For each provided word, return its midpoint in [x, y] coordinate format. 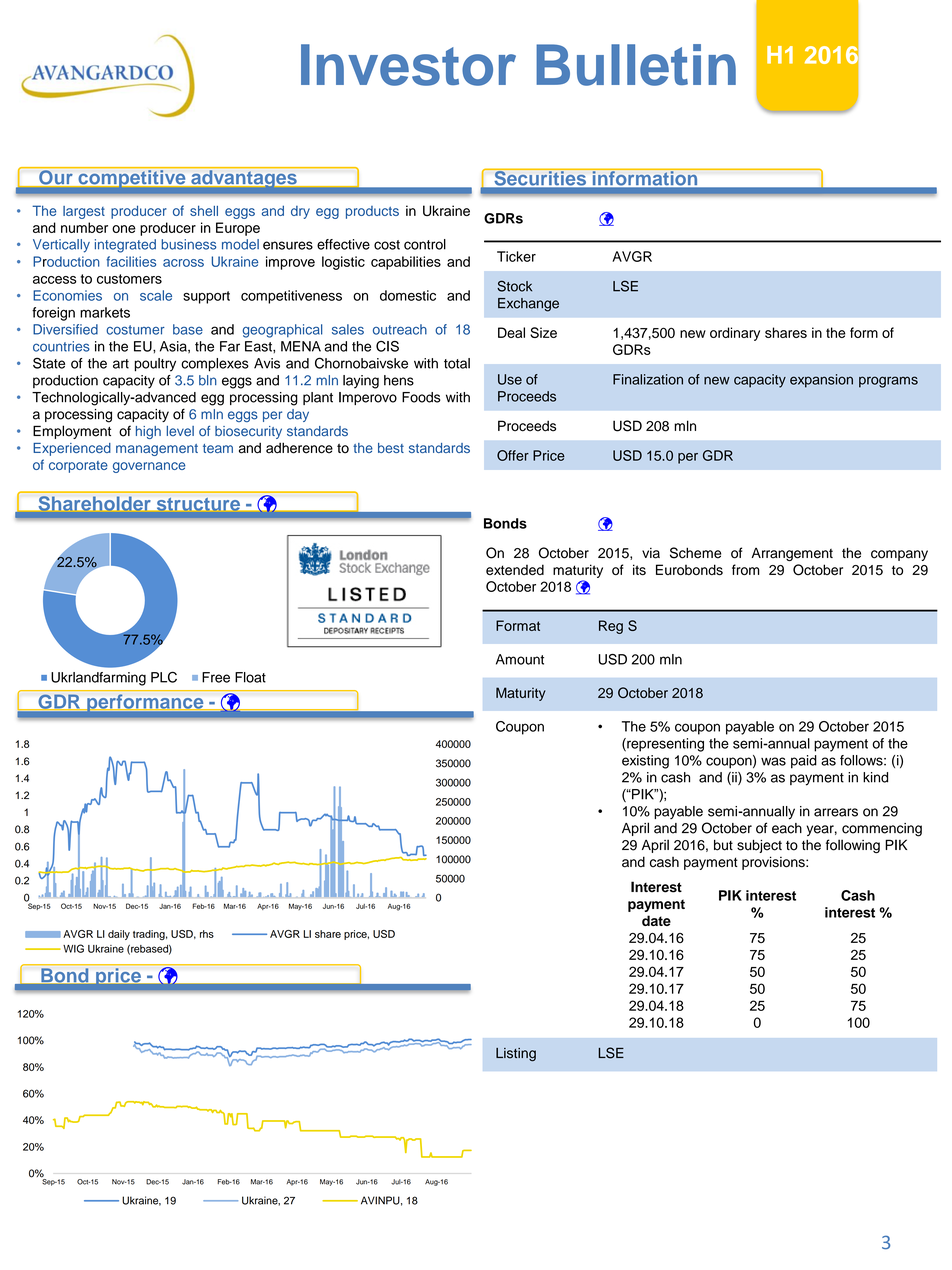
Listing [516, 1054]
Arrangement [792, 554]
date [656, 920]
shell [204, 210]
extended [515, 570]
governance [149, 467]
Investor [408, 65]
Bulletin [636, 65]
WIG [73, 948]
